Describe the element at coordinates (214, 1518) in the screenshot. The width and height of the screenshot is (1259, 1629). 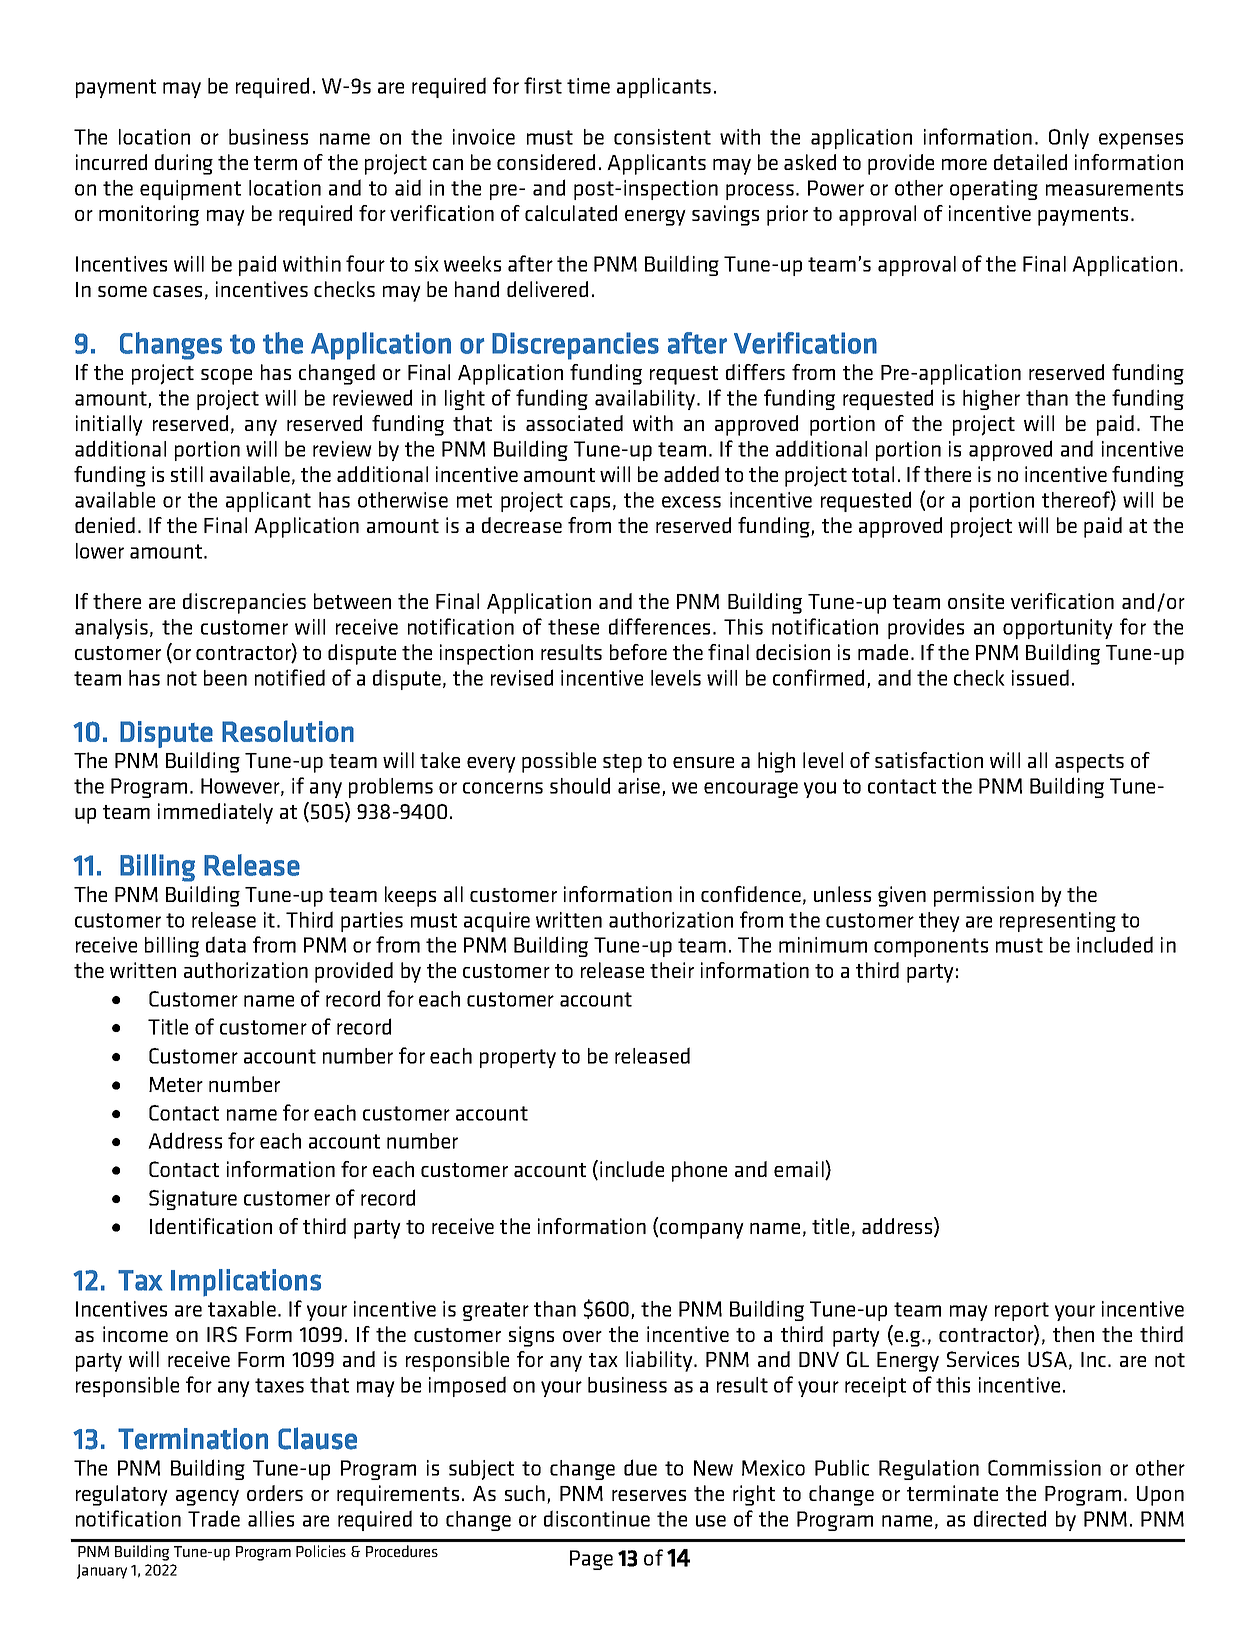
I see `Trade` at that location.
